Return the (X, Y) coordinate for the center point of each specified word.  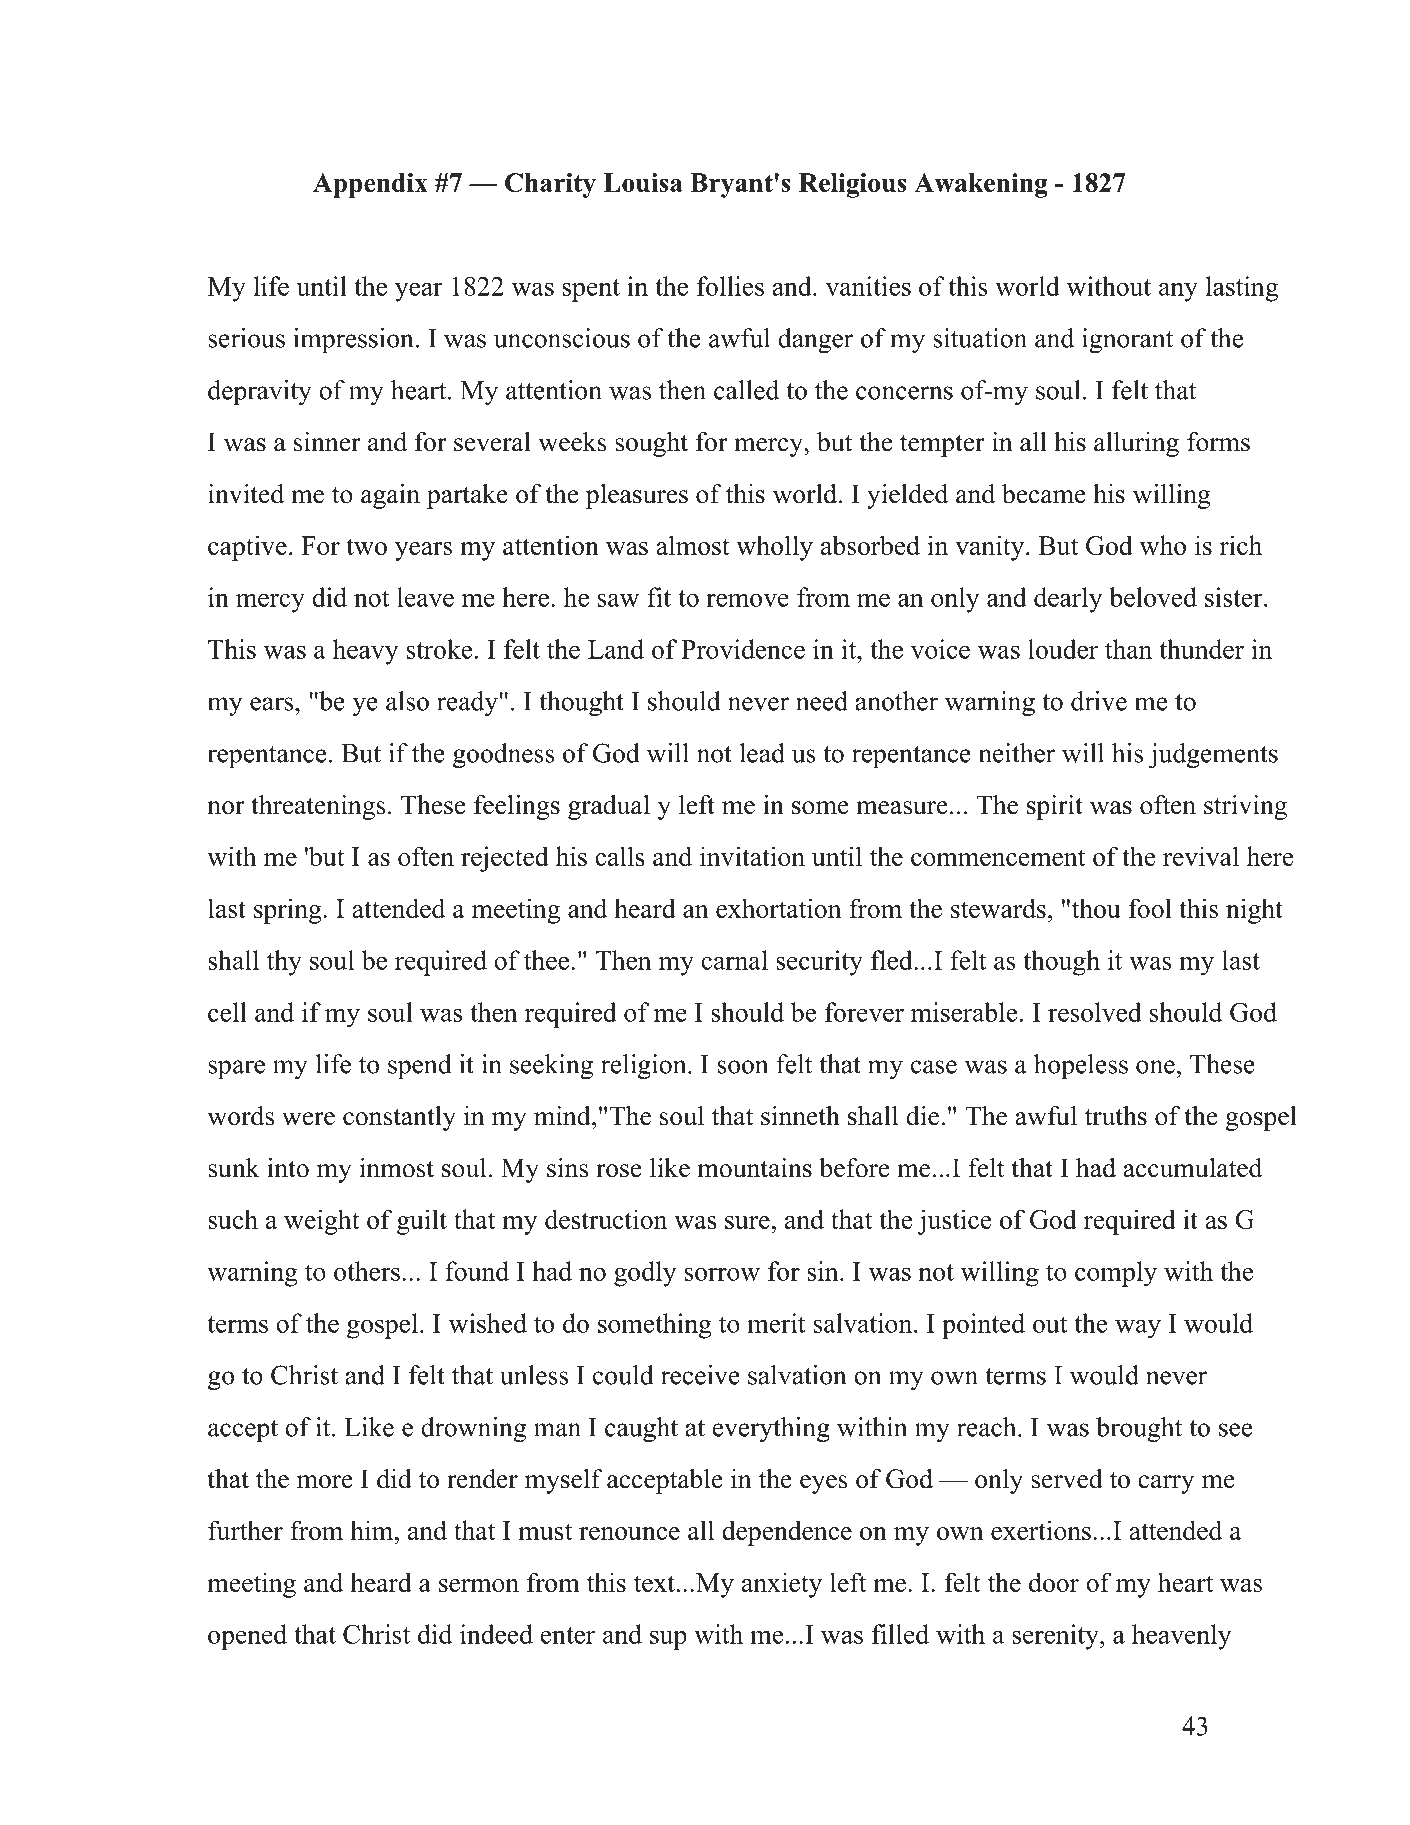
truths (1116, 1116)
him (372, 1530)
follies (730, 286)
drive (1099, 701)
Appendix (370, 185)
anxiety (782, 1585)
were (308, 1119)
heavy (366, 652)
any (1178, 292)
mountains (755, 1168)
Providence (743, 649)
